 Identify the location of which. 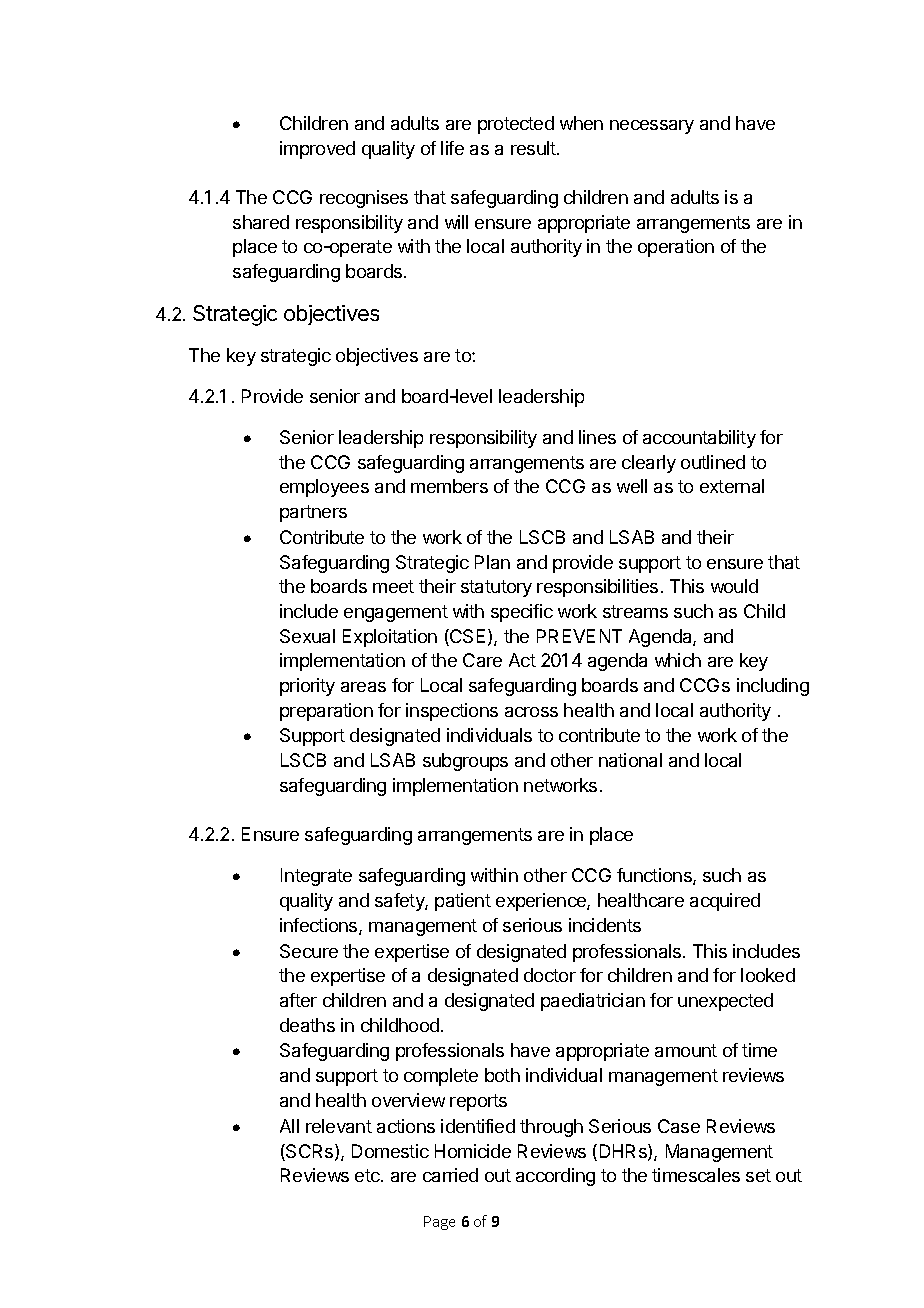
(678, 660).
